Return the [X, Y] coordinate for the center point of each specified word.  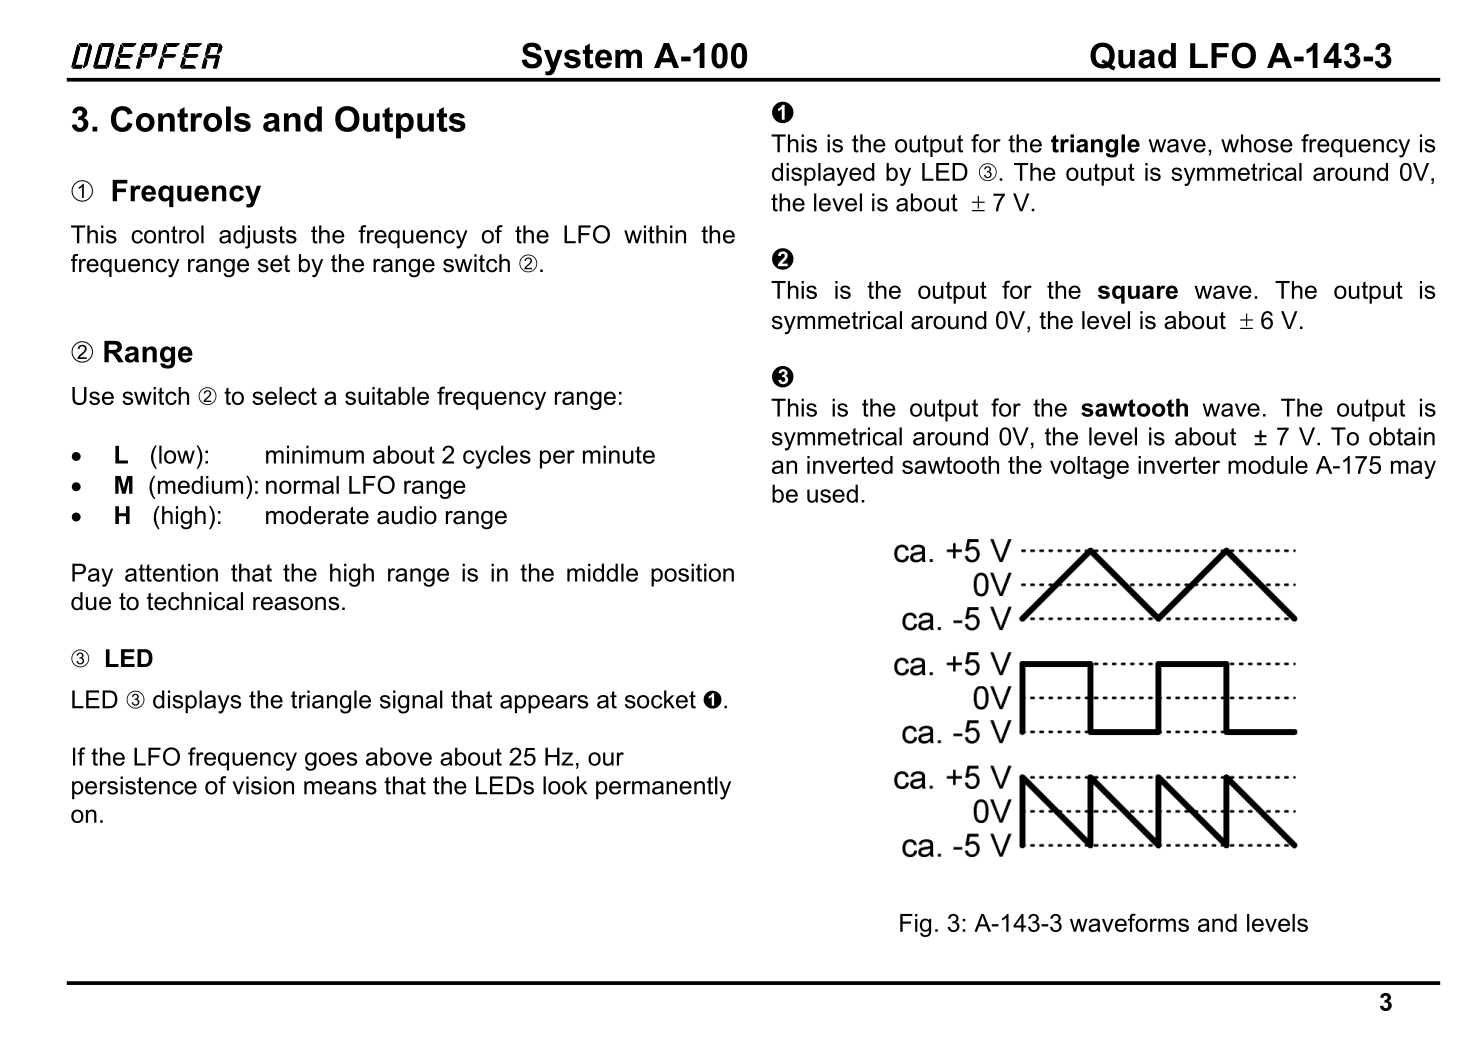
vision [263, 785]
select [284, 396]
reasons [296, 604]
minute [619, 454]
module [1268, 465]
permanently [663, 788]
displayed [823, 174]
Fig [915, 925]
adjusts [258, 237]
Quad [1133, 56]
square [1138, 294]
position [692, 575]
